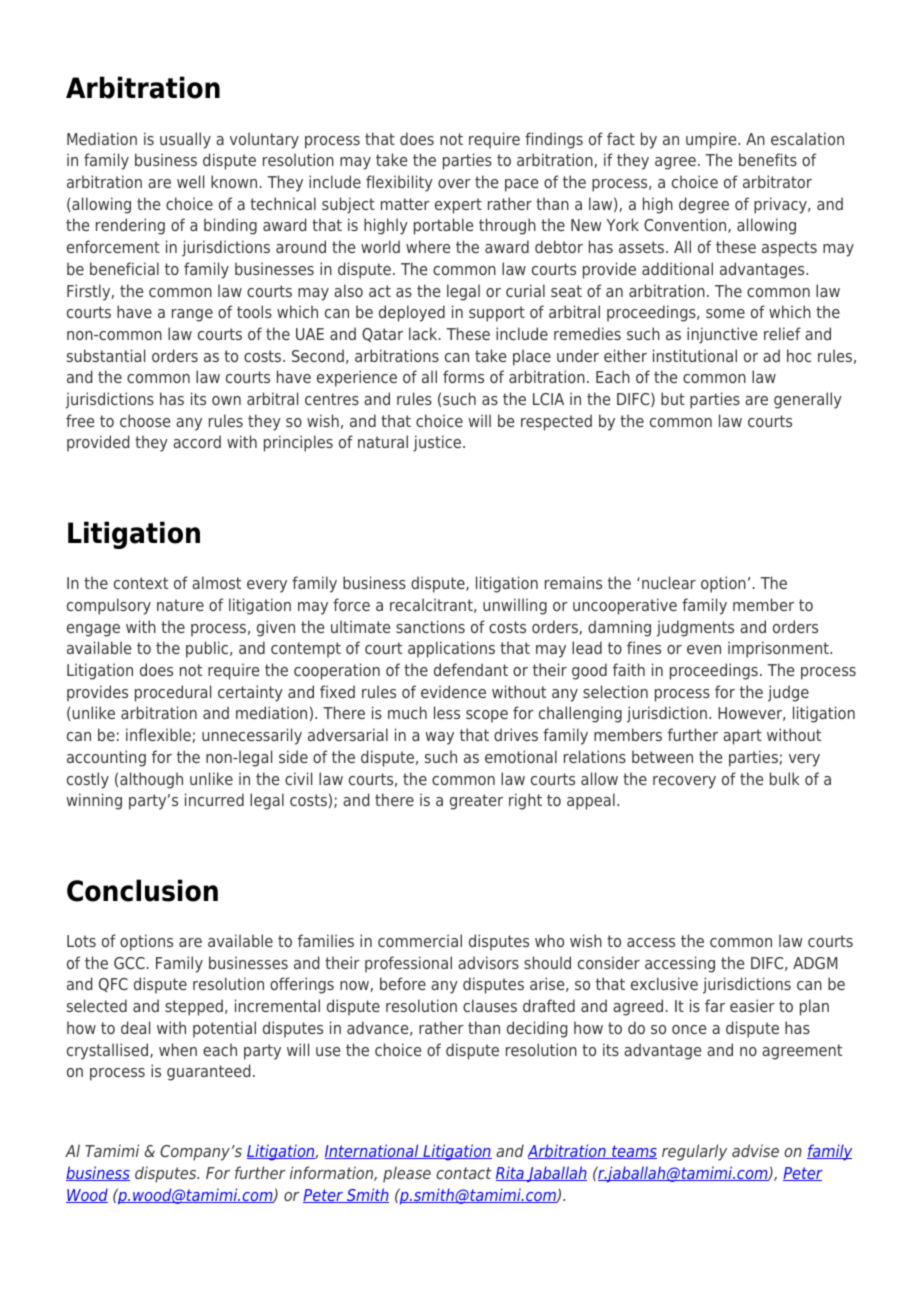  Describe the element at coordinates (464, 1173) in the screenshot. I see `contact` at that location.
